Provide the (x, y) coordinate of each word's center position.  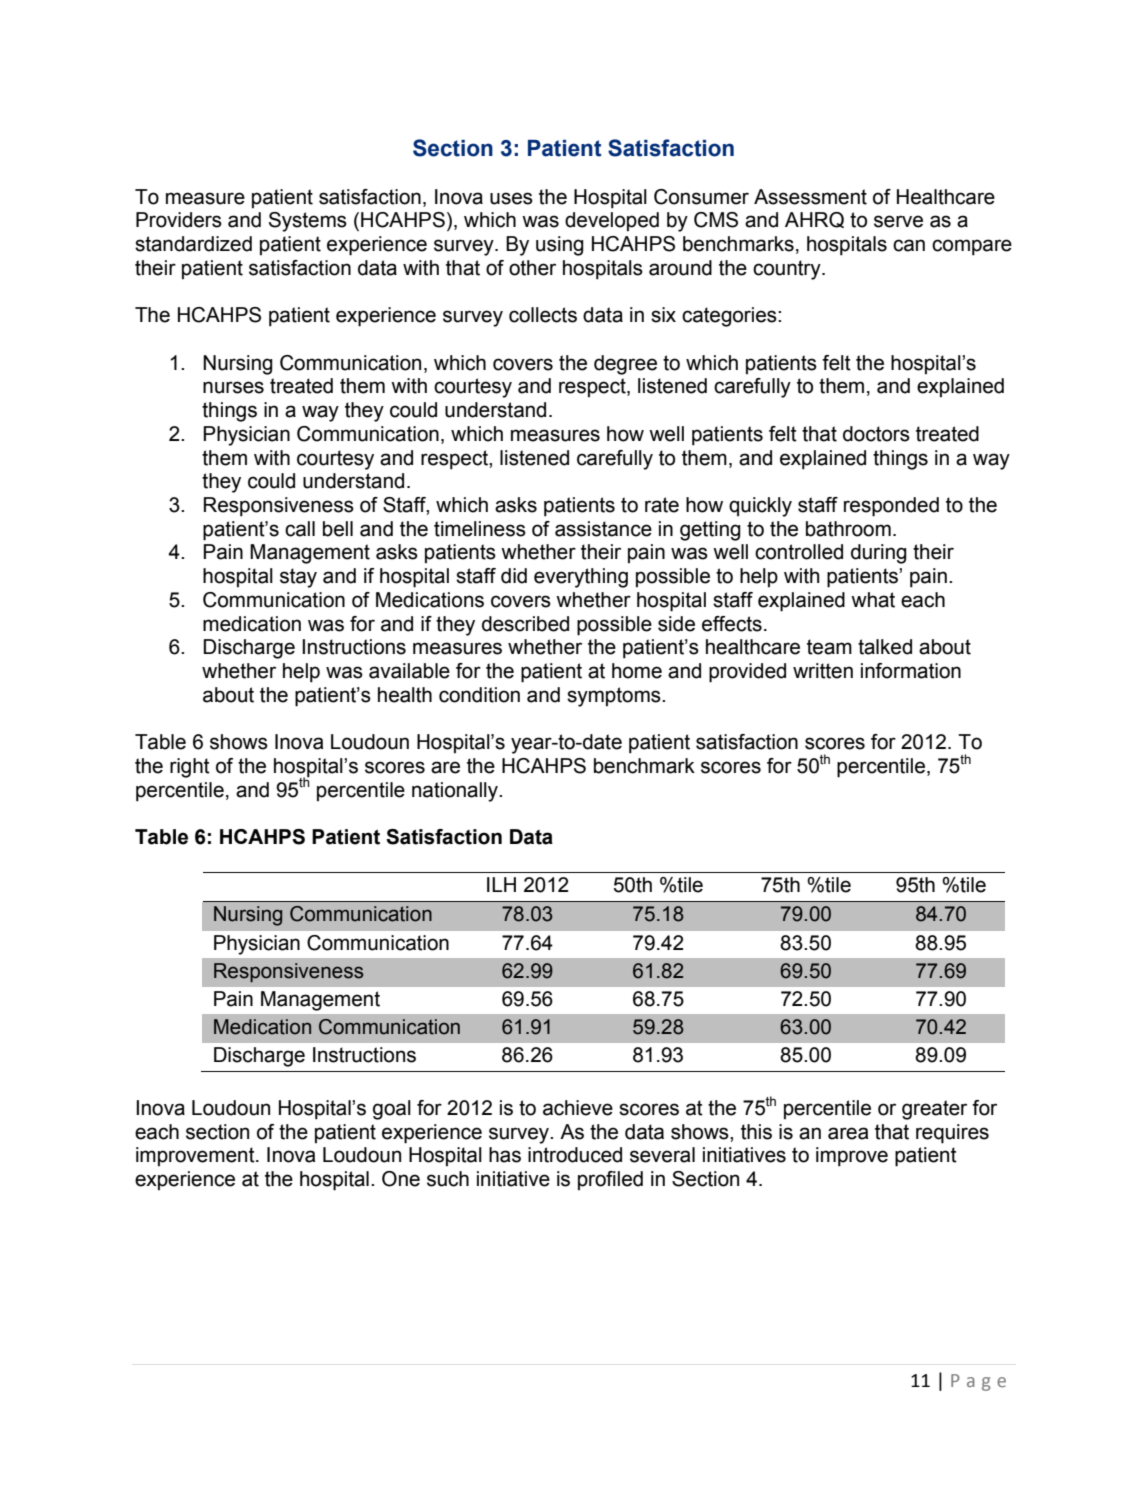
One (401, 1179)
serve (898, 221)
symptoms (615, 697)
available (409, 671)
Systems (308, 222)
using (560, 246)
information (911, 671)
